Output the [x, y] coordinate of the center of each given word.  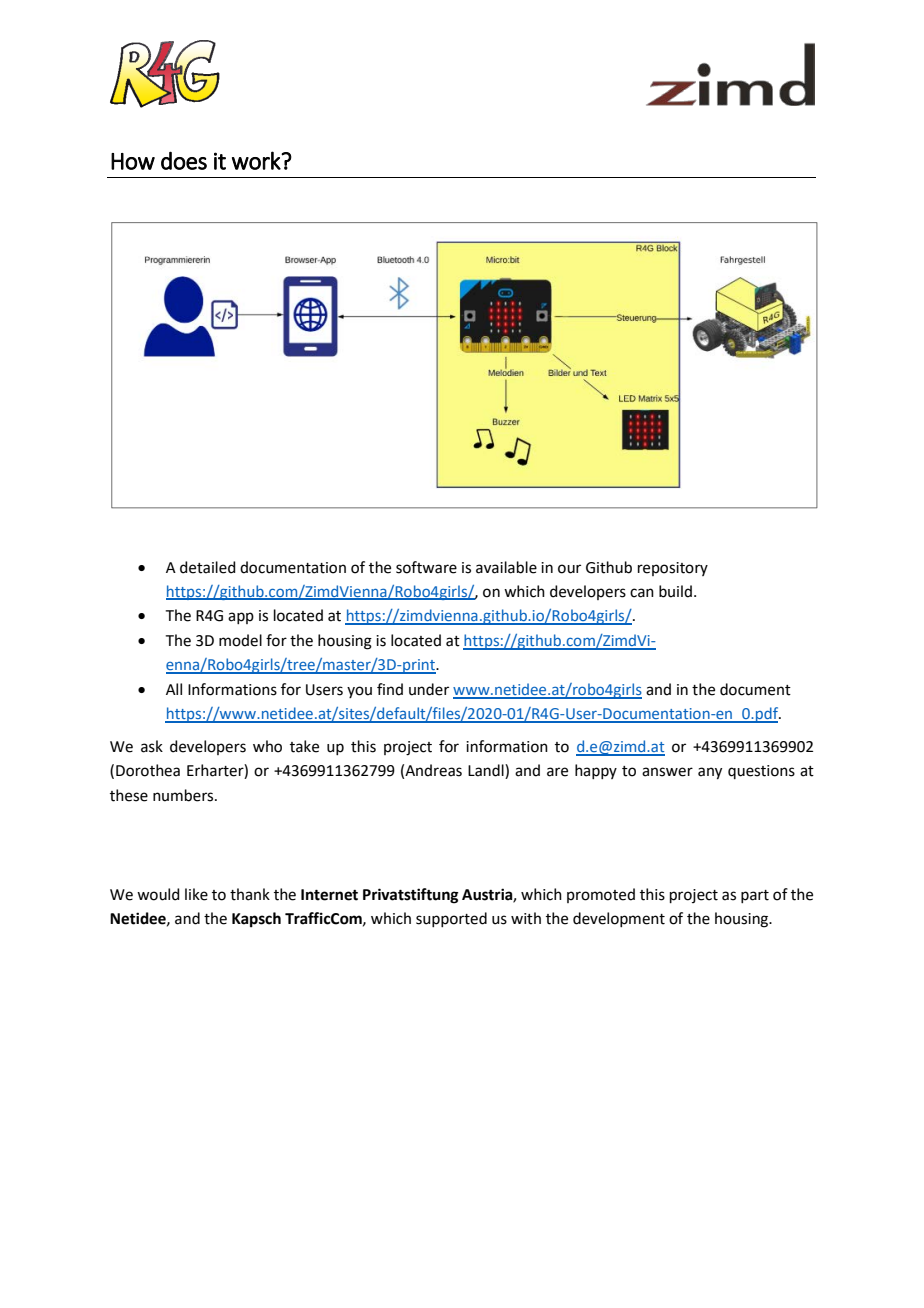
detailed [208, 567]
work [257, 160]
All [174, 689]
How [133, 161]
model [240, 640]
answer [667, 772]
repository [673, 569]
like [196, 894]
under [429, 689]
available [506, 567]
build [675, 591]
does [184, 160]
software [426, 567]
